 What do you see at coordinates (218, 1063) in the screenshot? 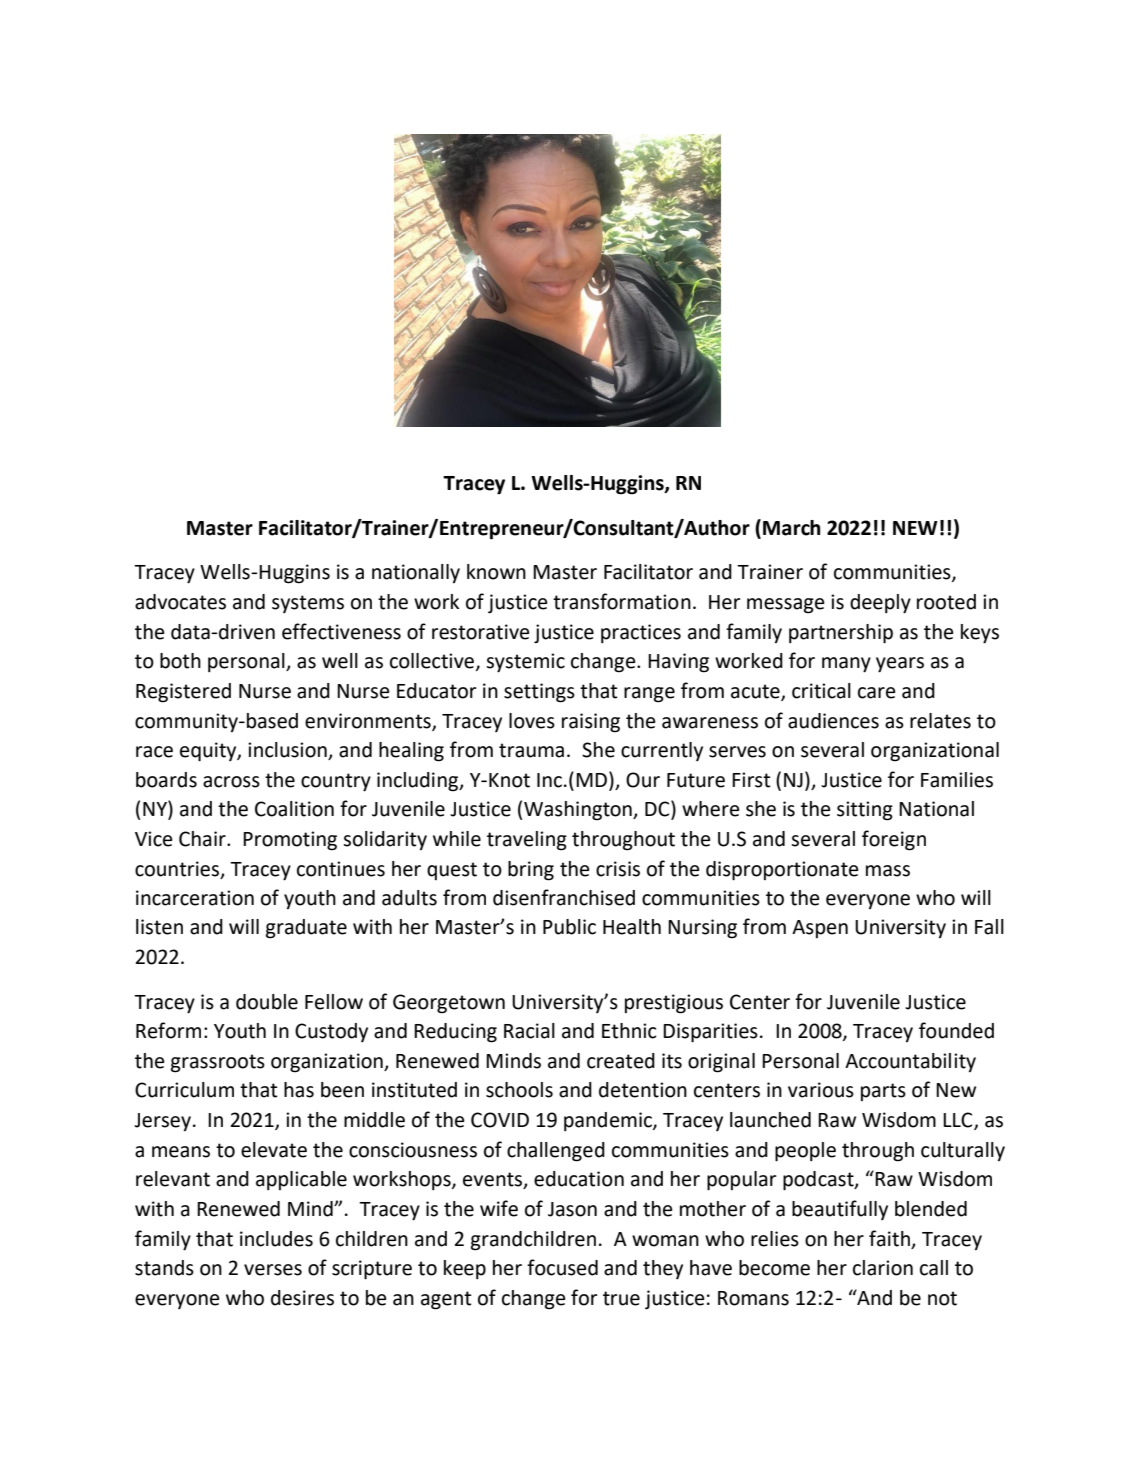
I see `grassroots` at bounding box center [218, 1063].
